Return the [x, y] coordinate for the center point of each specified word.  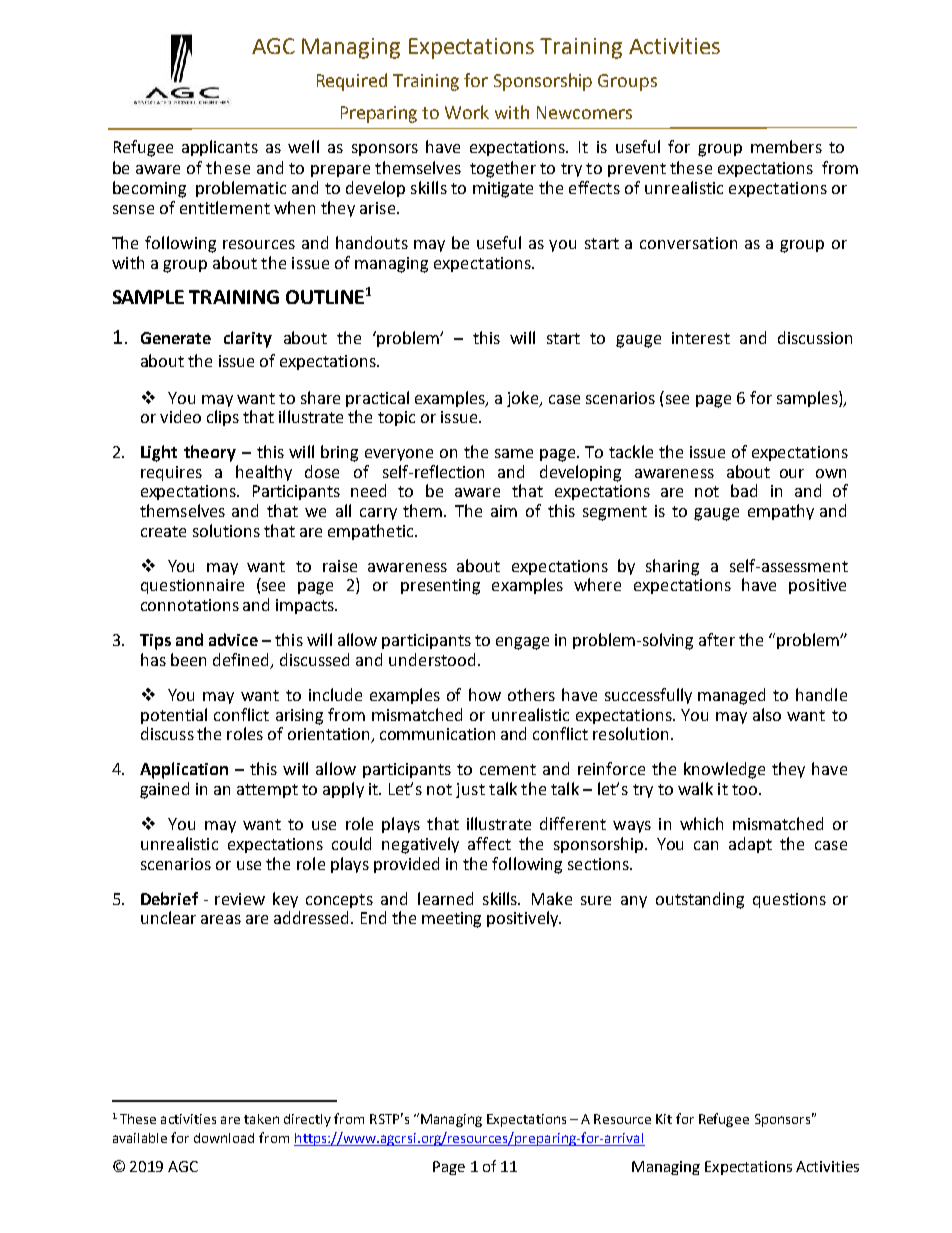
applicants [220, 148]
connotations [190, 605]
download [224, 1138]
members [786, 146]
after [717, 639]
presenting [440, 587]
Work [467, 112]
